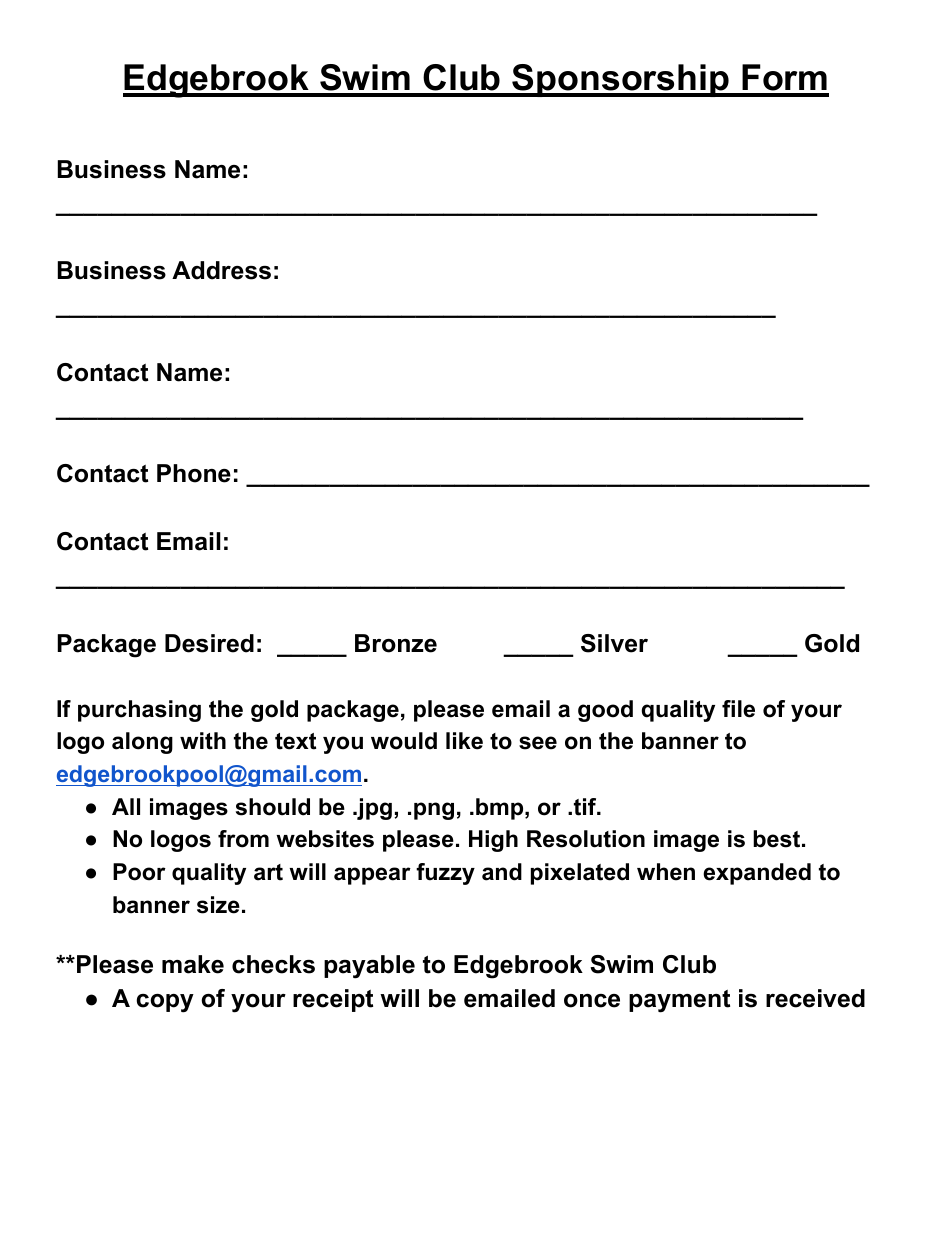 This document has width=952, height=1233. What do you see at coordinates (679, 1001) in the document?
I see `payment` at bounding box center [679, 1001].
